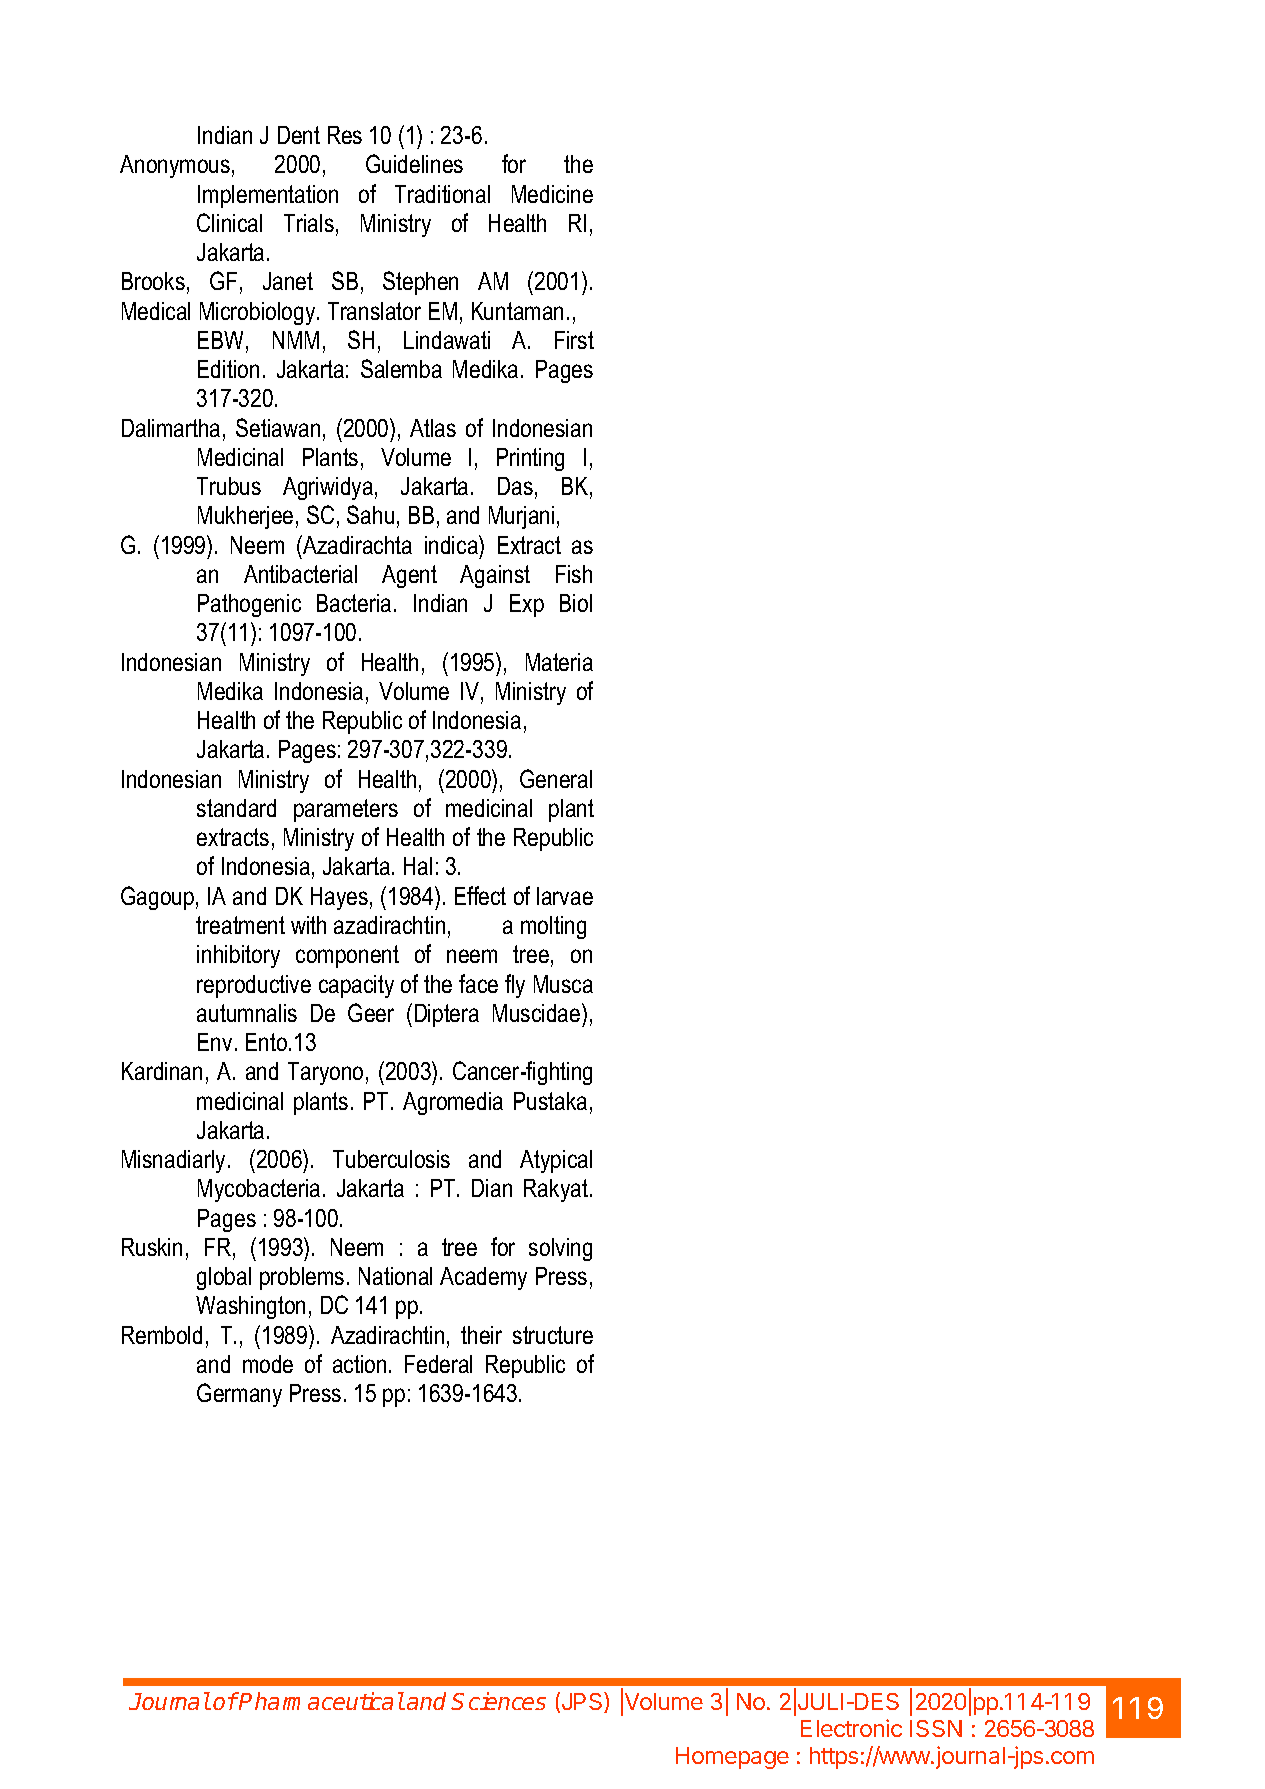 The width and height of the image is (1265, 1789). What do you see at coordinates (851, 1728) in the image?
I see `Electronic` at bounding box center [851, 1728].
